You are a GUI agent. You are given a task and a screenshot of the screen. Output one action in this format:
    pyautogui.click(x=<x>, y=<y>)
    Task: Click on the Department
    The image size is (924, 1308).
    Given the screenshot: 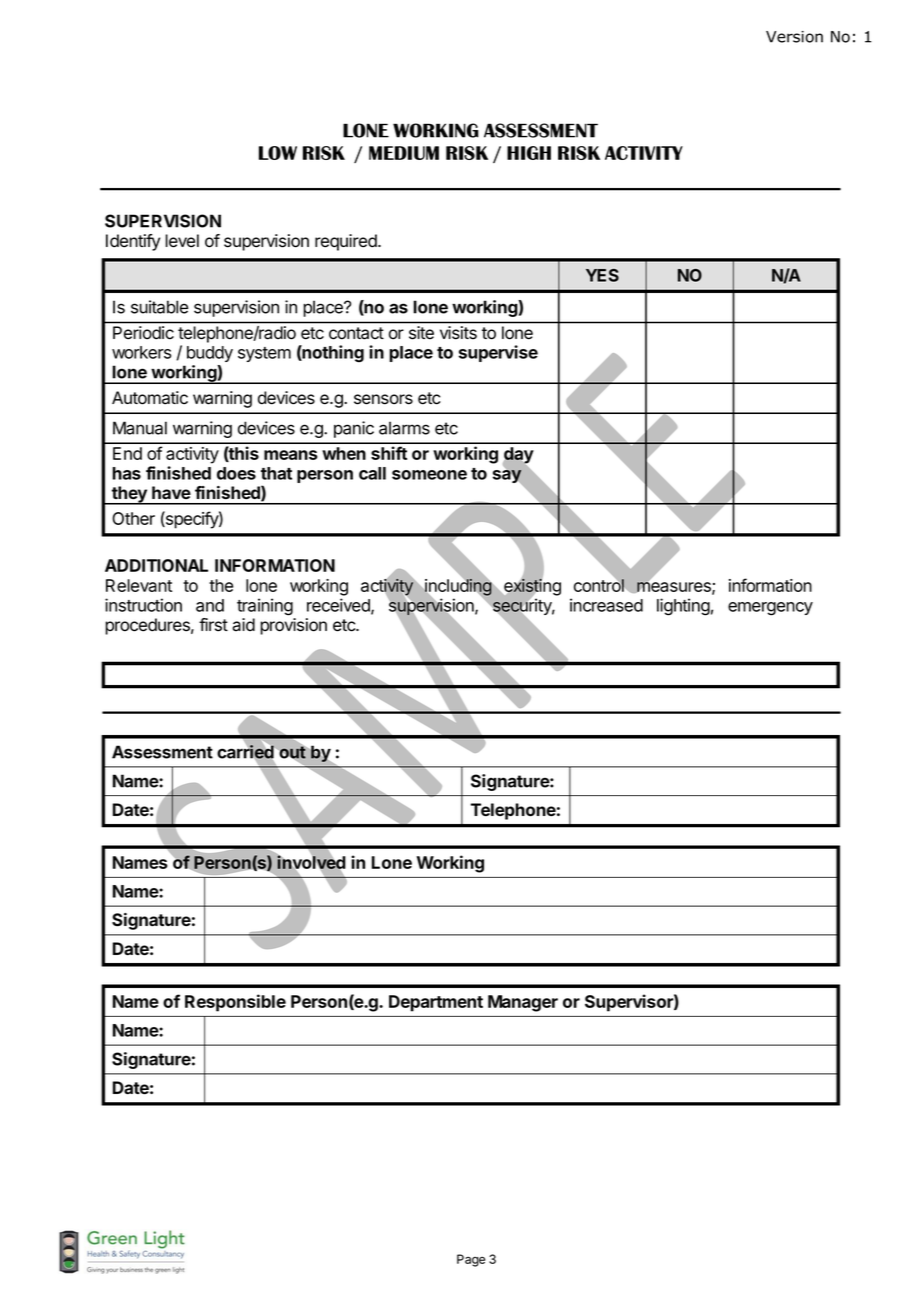 What is the action you would take?
    pyautogui.click(x=436, y=1003)
